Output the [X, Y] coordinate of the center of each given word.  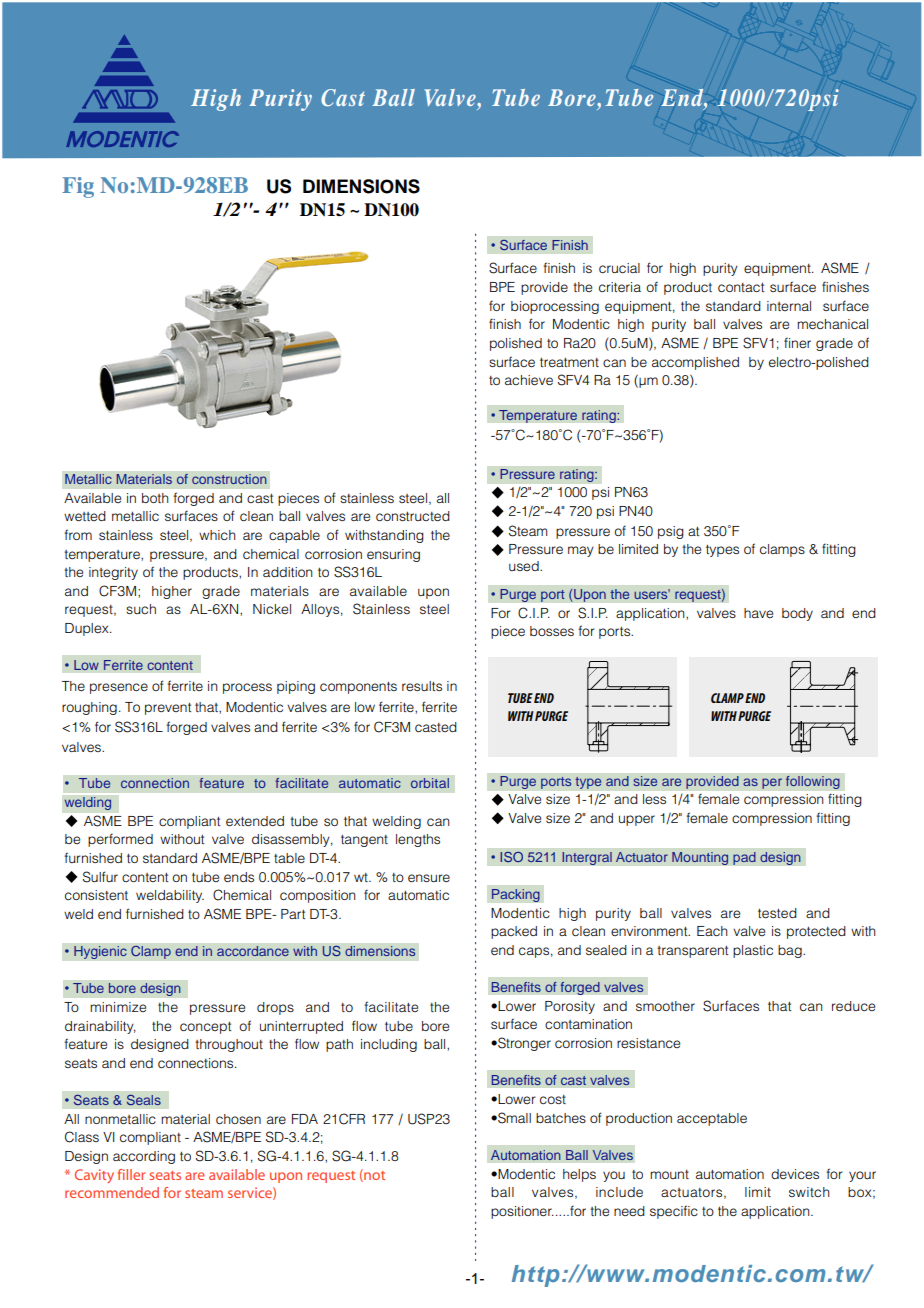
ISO [511, 857]
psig [671, 532]
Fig [78, 187]
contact [741, 287]
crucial [619, 268]
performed [120, 840]
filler [131, 1174]
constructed [413, 516]
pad [744, 858]
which [217, 535]
